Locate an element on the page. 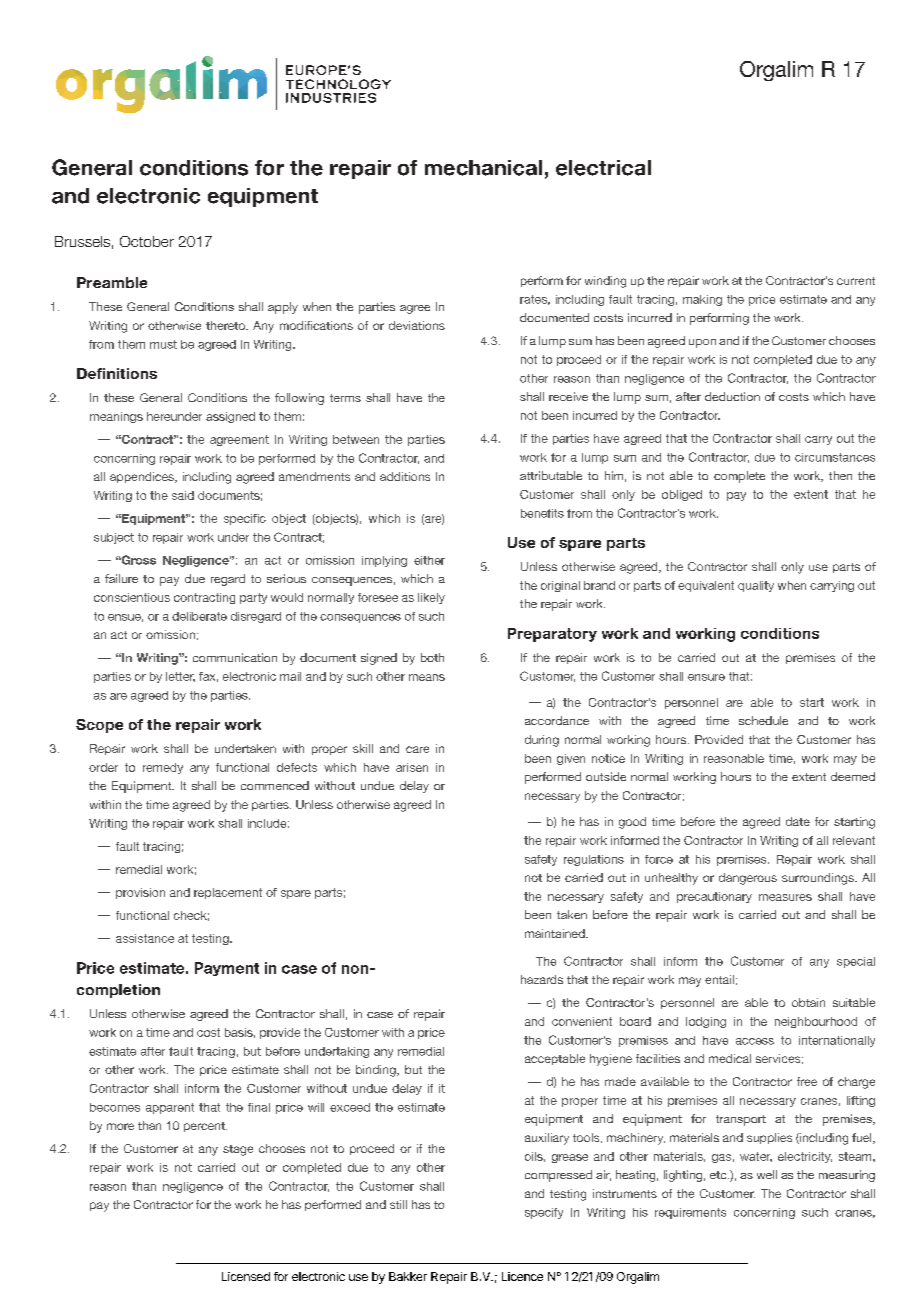 The height and width of the image is (1308, 924). Payment is located at coordinates (227, 969).
